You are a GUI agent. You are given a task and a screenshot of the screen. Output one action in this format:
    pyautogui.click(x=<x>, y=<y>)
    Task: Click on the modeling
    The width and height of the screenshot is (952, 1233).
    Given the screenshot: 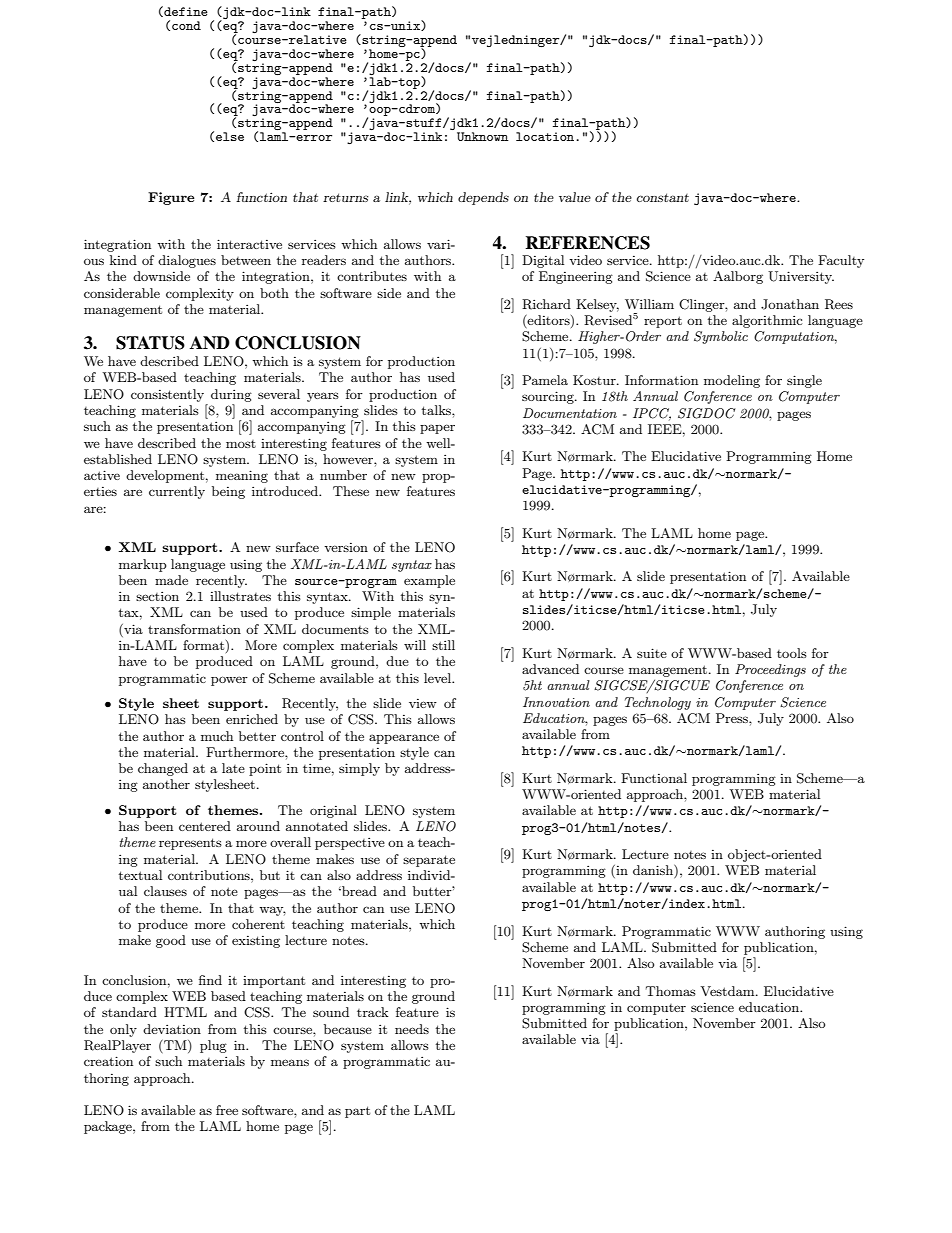 What is the action you would take?
    pyautogui.click(x=732, y=381)
